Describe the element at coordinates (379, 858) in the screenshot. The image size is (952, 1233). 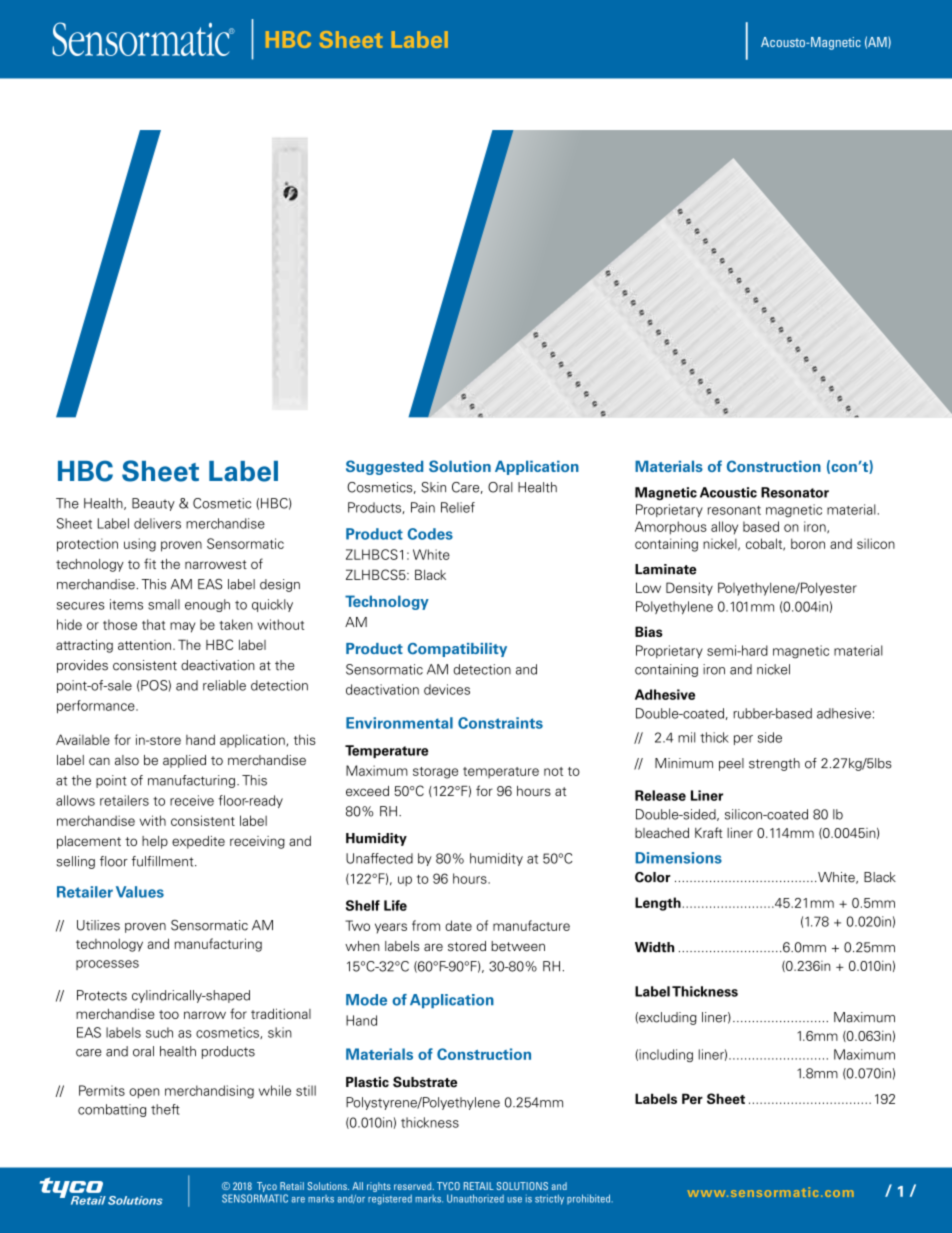
I see `Unaffected` at that location.
